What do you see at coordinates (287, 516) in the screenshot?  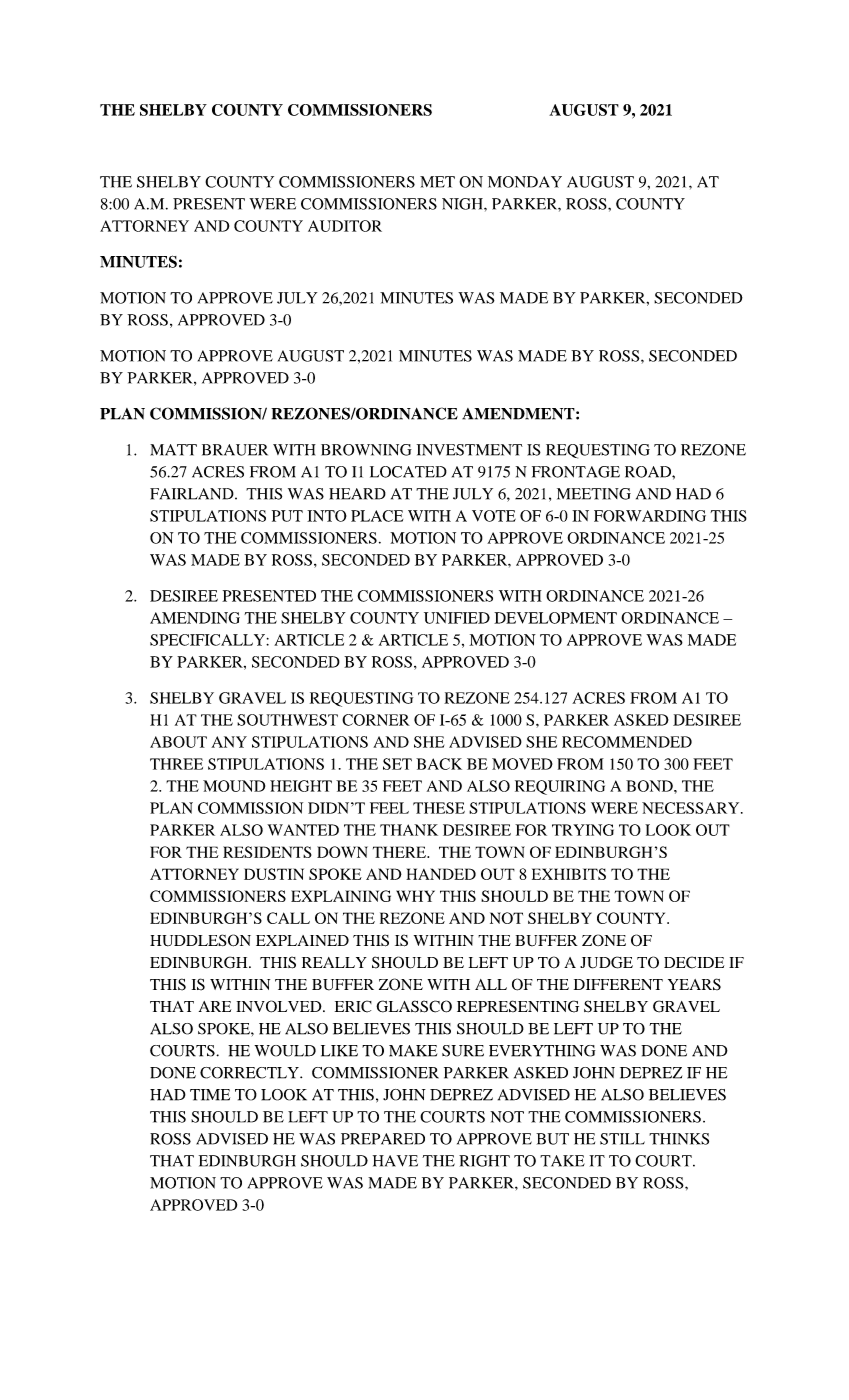 I see `PUT` at bounding box center [287, 516].
